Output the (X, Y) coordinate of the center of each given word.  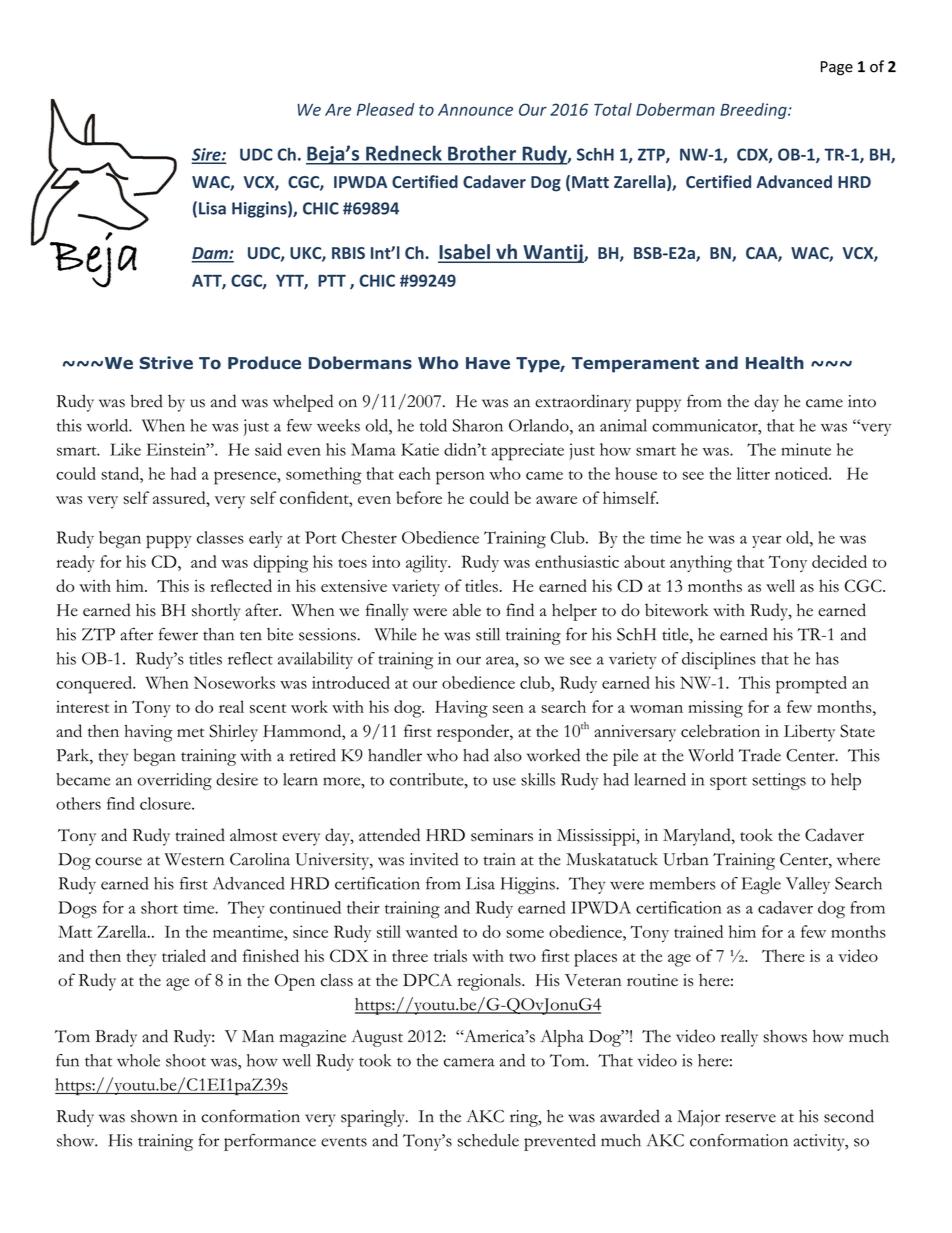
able (467, 610)
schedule (488, 1140)
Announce (475, 110)
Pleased (385, 109)
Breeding (754, 111)
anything (701, 564)
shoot (186, 1060)
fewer (178, 634)
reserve (750, 1118)
